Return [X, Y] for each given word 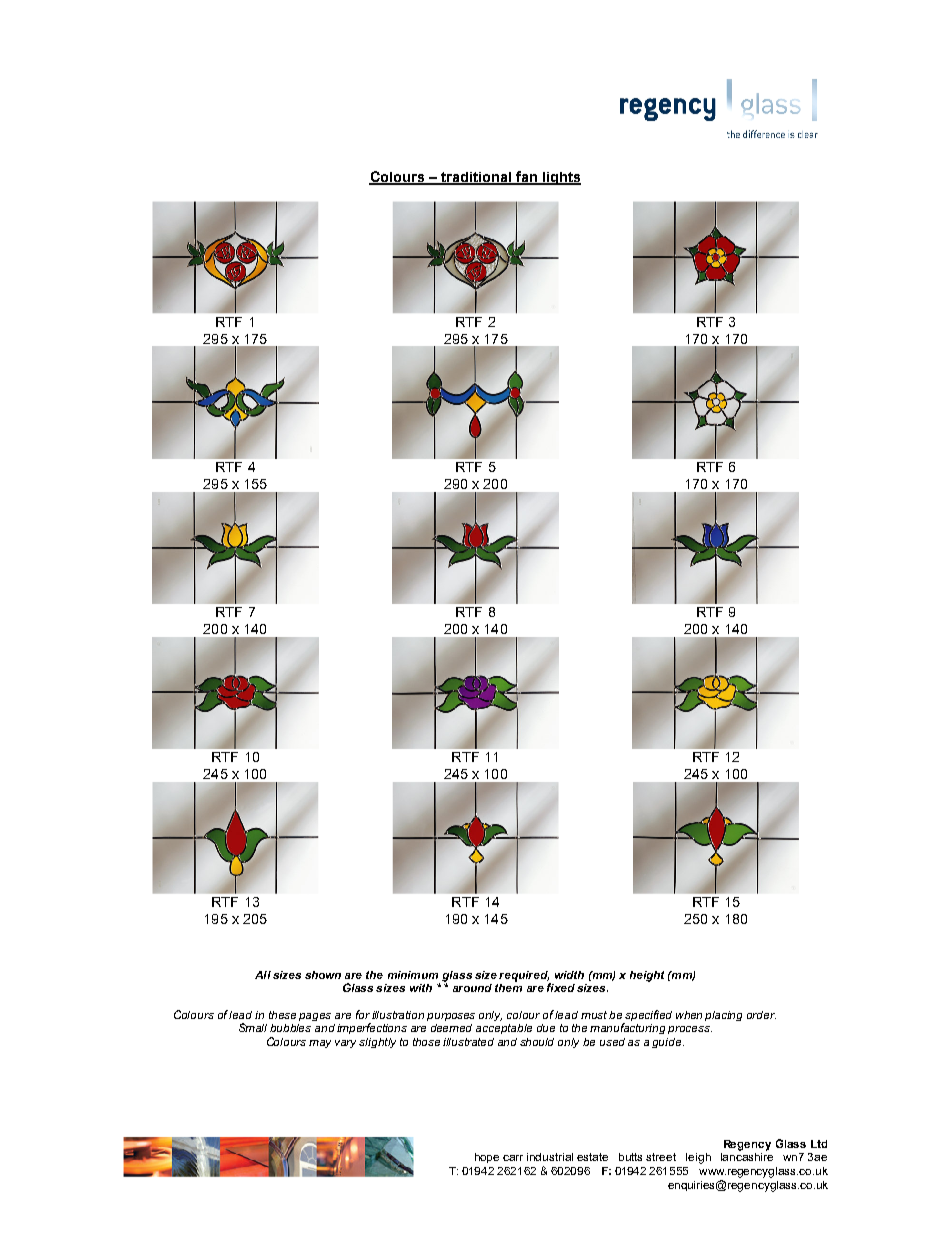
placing [723, 1016]
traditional [476, 178]
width [569, 975]
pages [315, 1017]
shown [323, 975]
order [761, 1015]
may [320, 1044]
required [524, 976]
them [508, 986]
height [647, 976]
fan [526, 177]
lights [560, 178]
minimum [413, 975]
